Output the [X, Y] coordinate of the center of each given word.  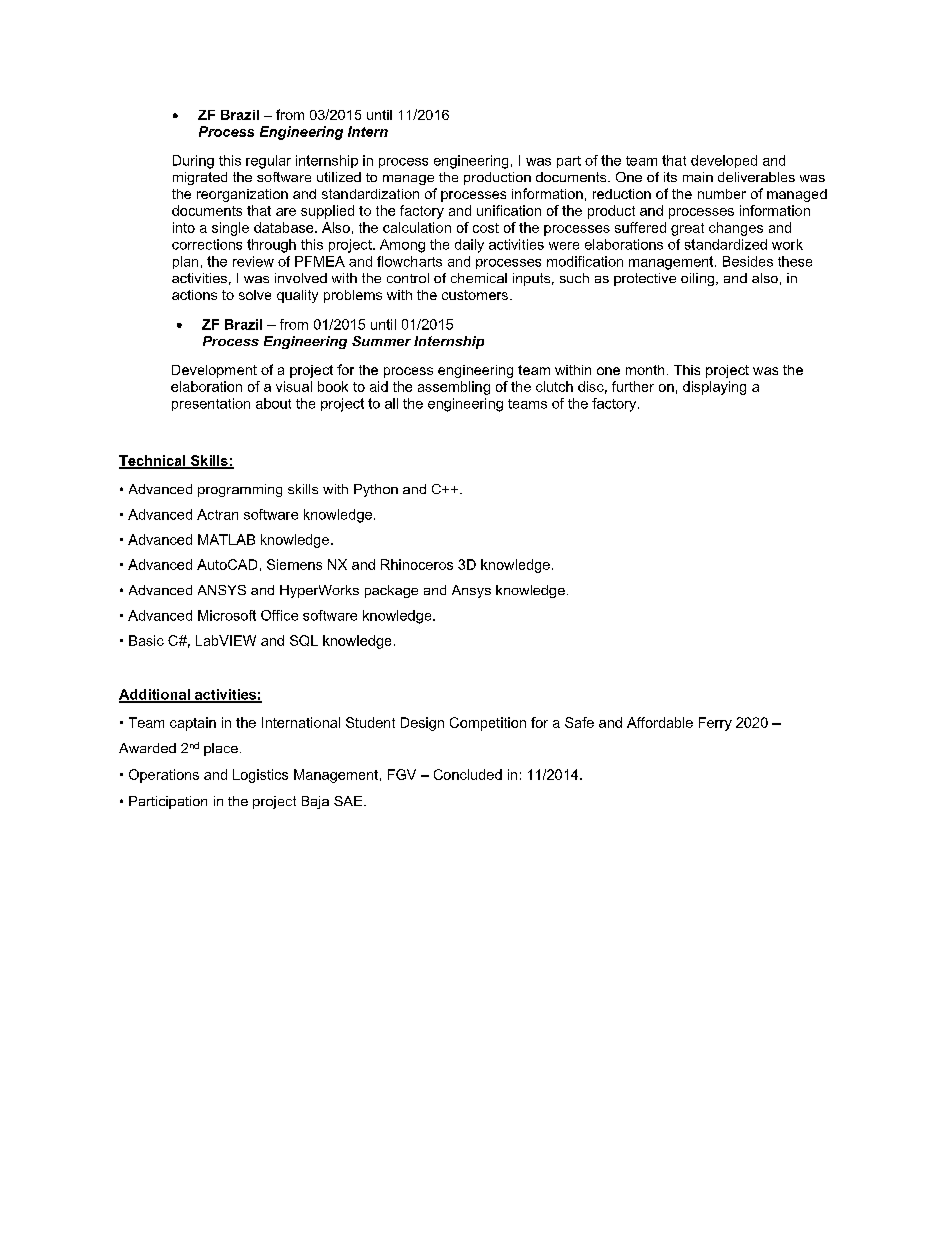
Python [376, 490]
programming [240, 490]
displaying [714, 388]
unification [509, 210]
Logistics [260, 776]
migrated [200, 178]
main [698, 177]
